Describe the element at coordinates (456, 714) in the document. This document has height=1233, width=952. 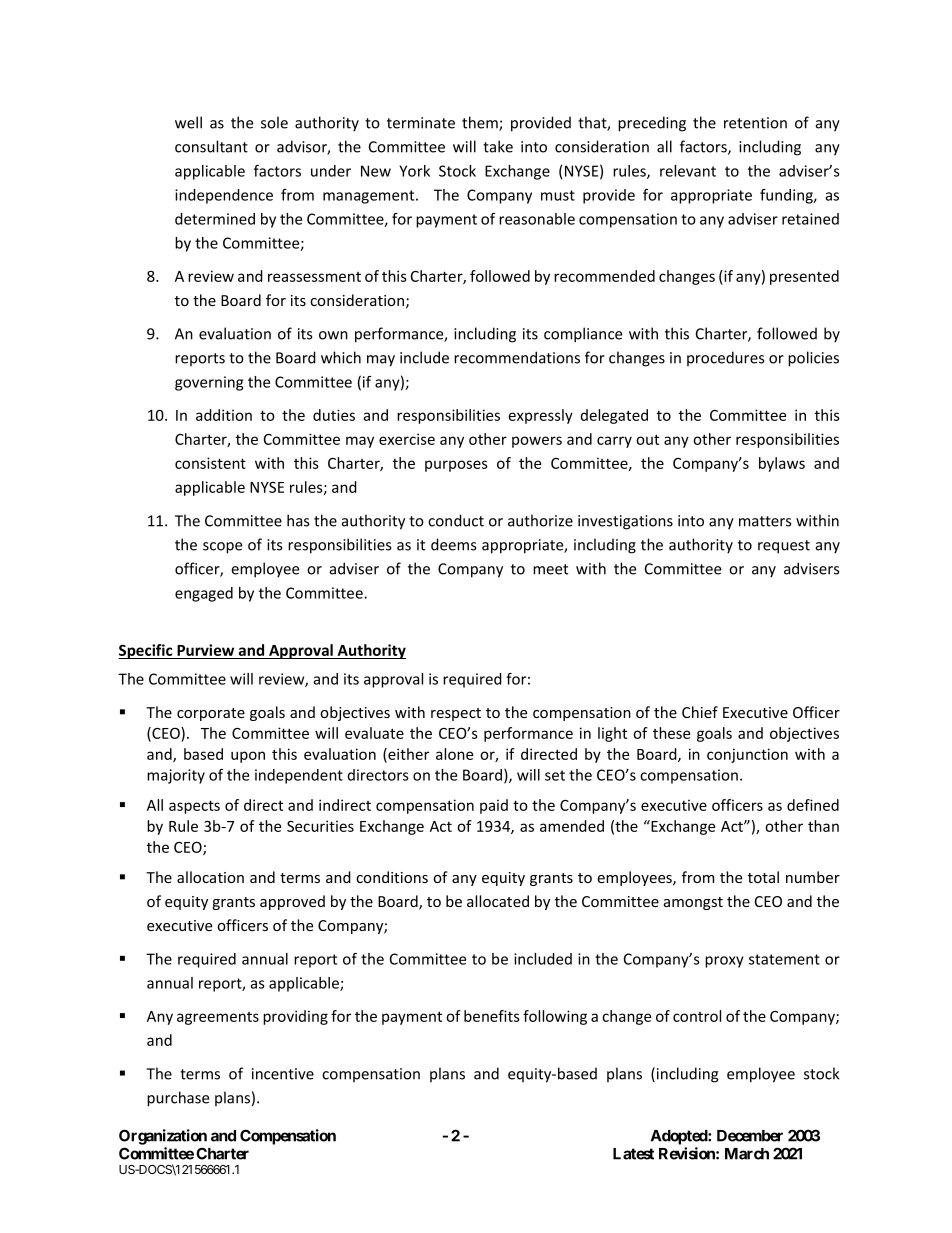
I see `respect` at that location.
